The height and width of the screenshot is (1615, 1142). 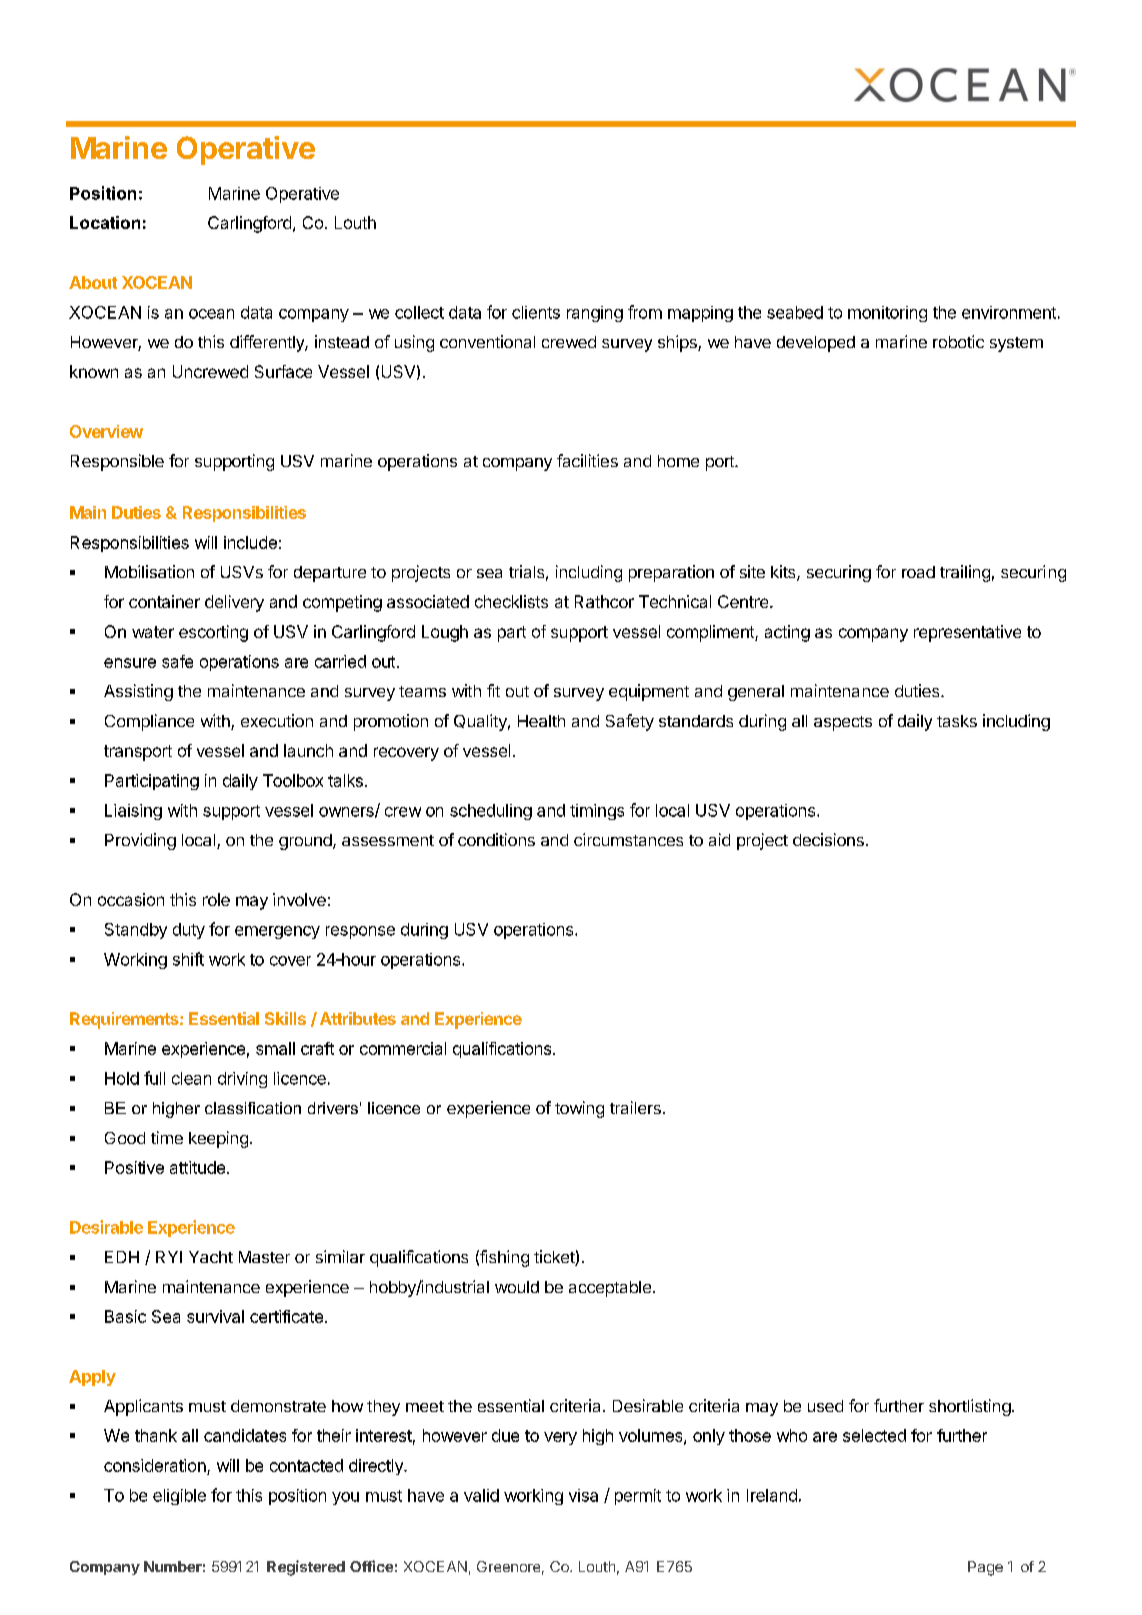 I want to click on visa, so click(x=583, y=1495).
